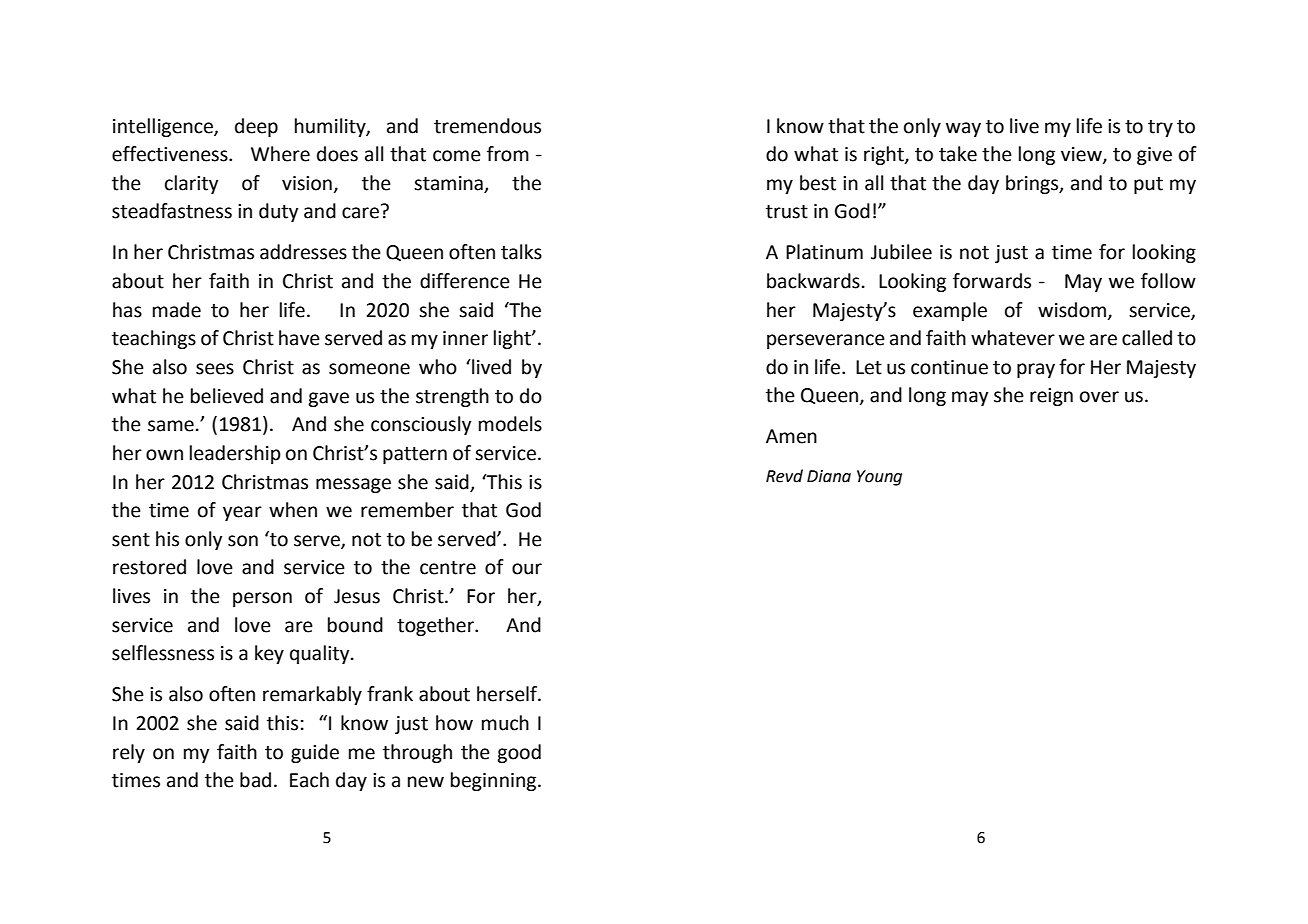 The height and width of the page is (924, 1308). What do you see at coordinates (879, 478) in the page?
I see `Young` at bounding box center [879, 478].
